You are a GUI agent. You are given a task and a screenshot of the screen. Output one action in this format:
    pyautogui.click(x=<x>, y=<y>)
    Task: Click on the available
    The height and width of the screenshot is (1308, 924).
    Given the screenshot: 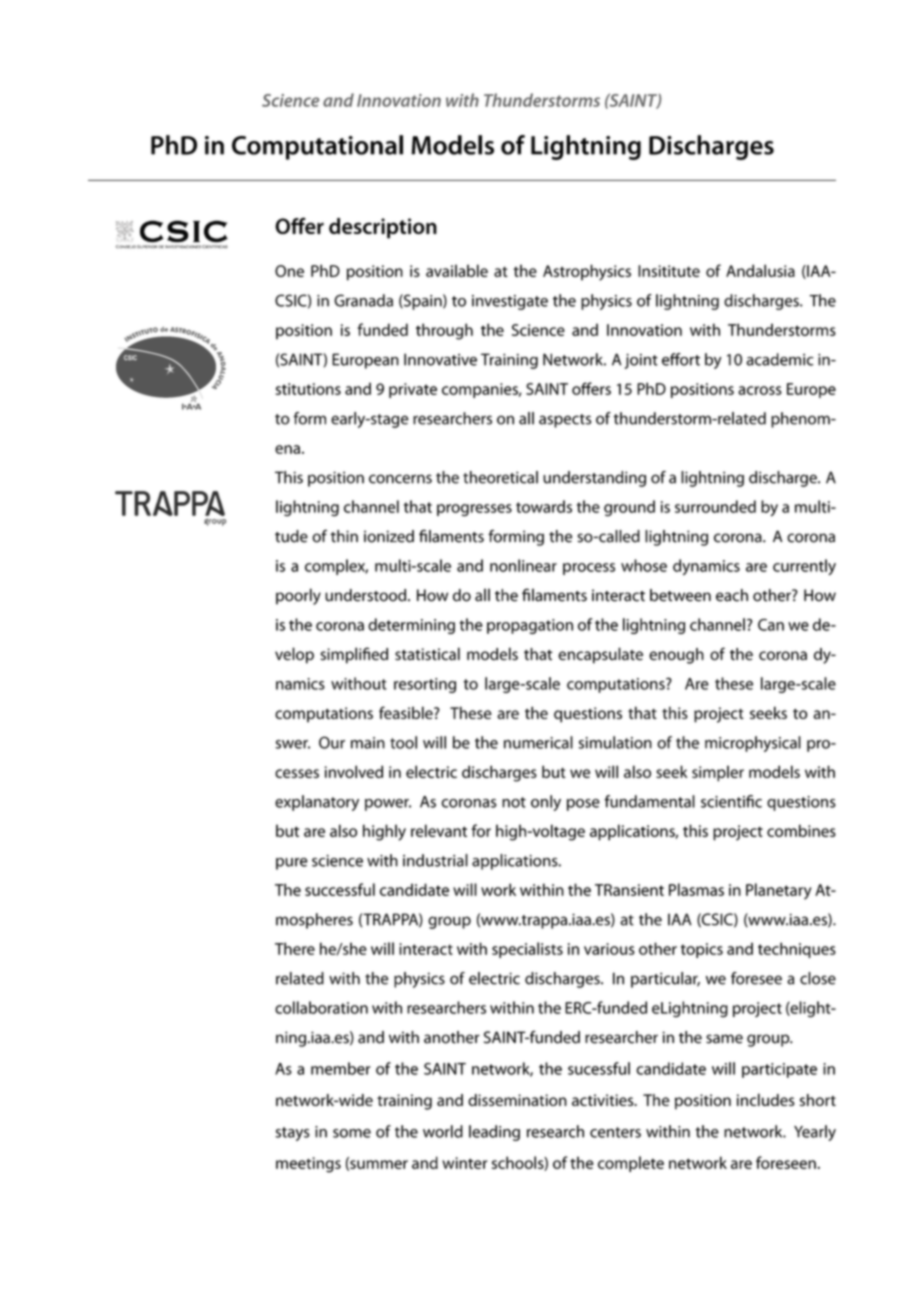 What is the action you would take?
    pyautogui.click(x=457, y=270)
